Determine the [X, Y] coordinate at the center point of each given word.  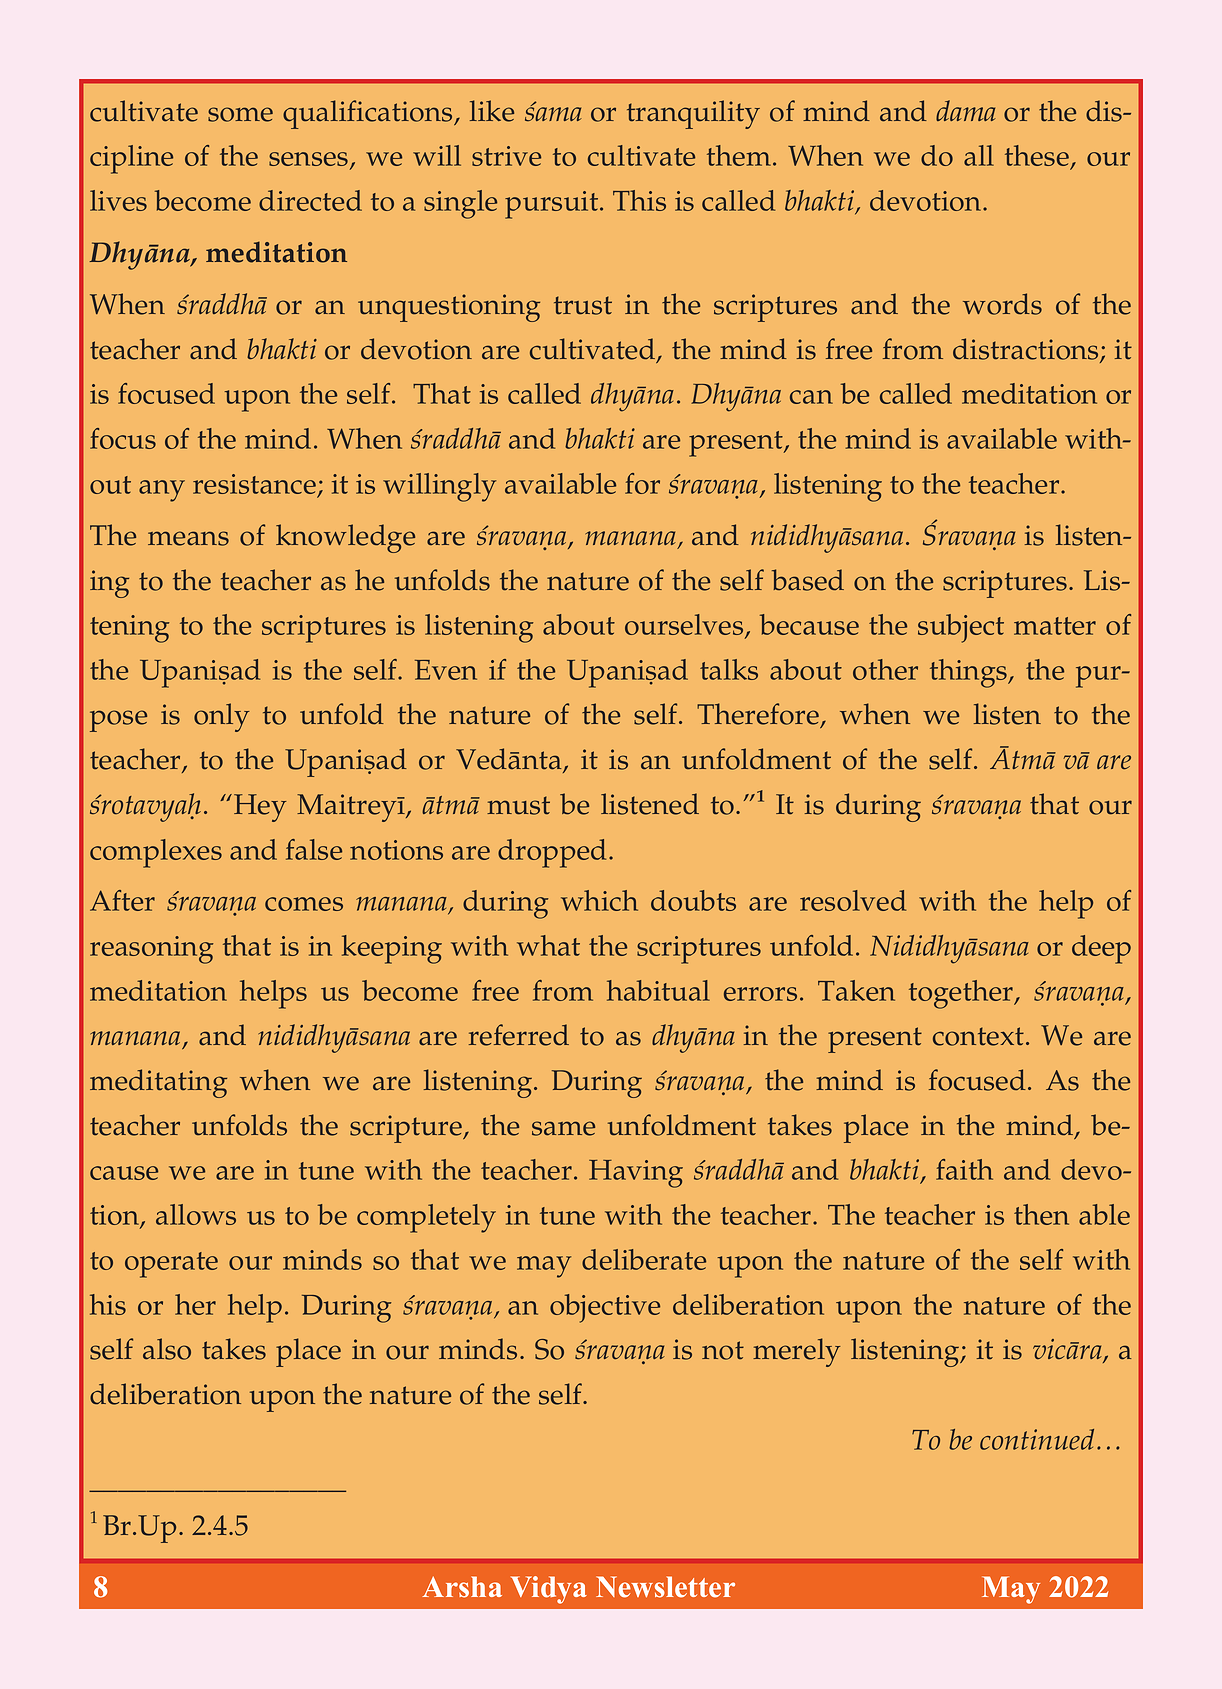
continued [1037, 1439]
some [240, 114]
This [639, 200]
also [167, 1349]
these [1038, 157]
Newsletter [665, 1587]
